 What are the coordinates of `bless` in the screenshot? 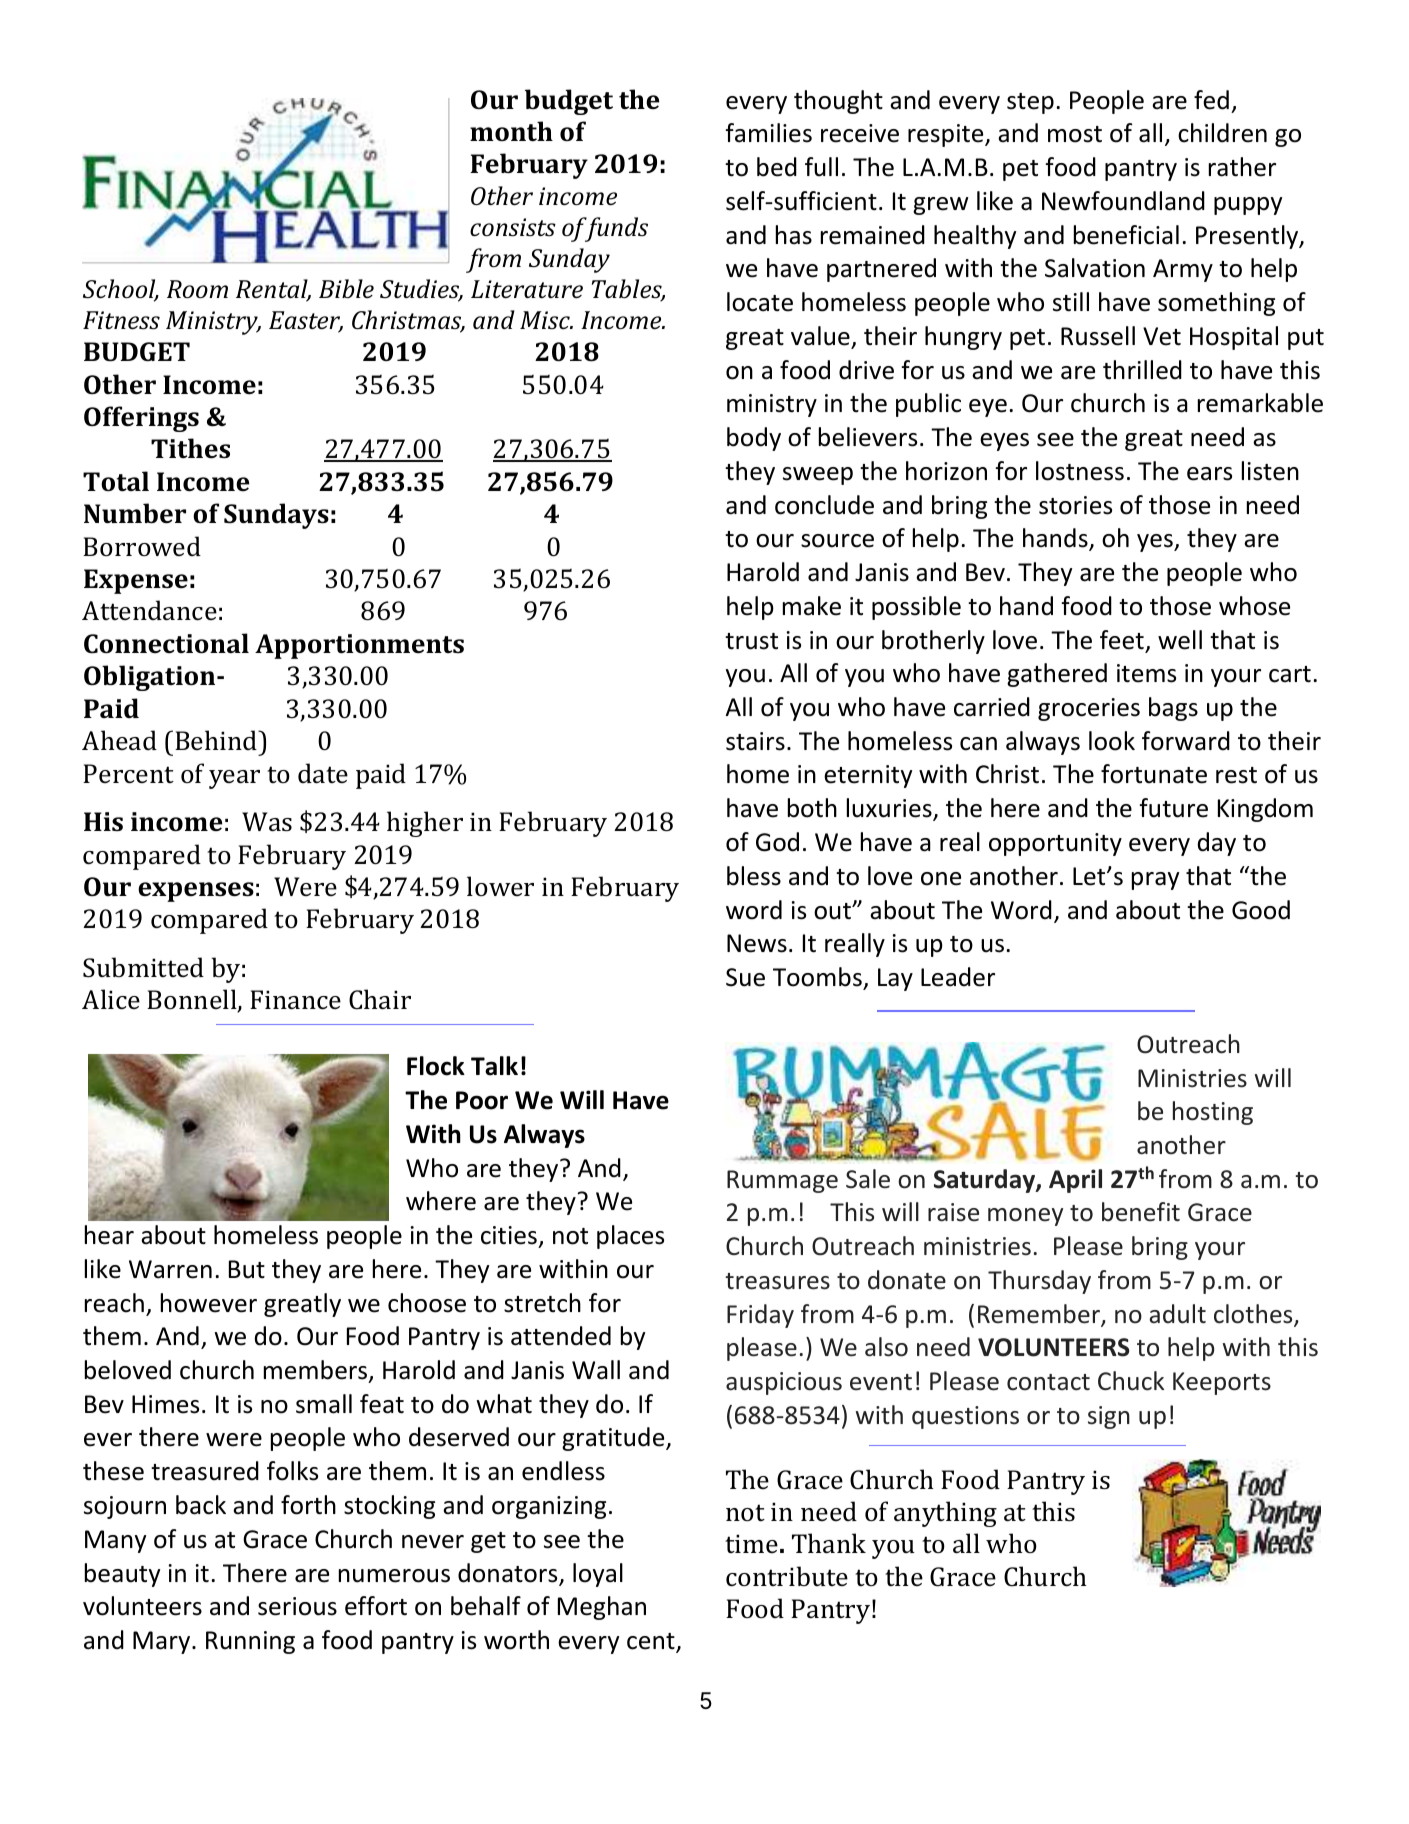 It's located at (754, 876).
